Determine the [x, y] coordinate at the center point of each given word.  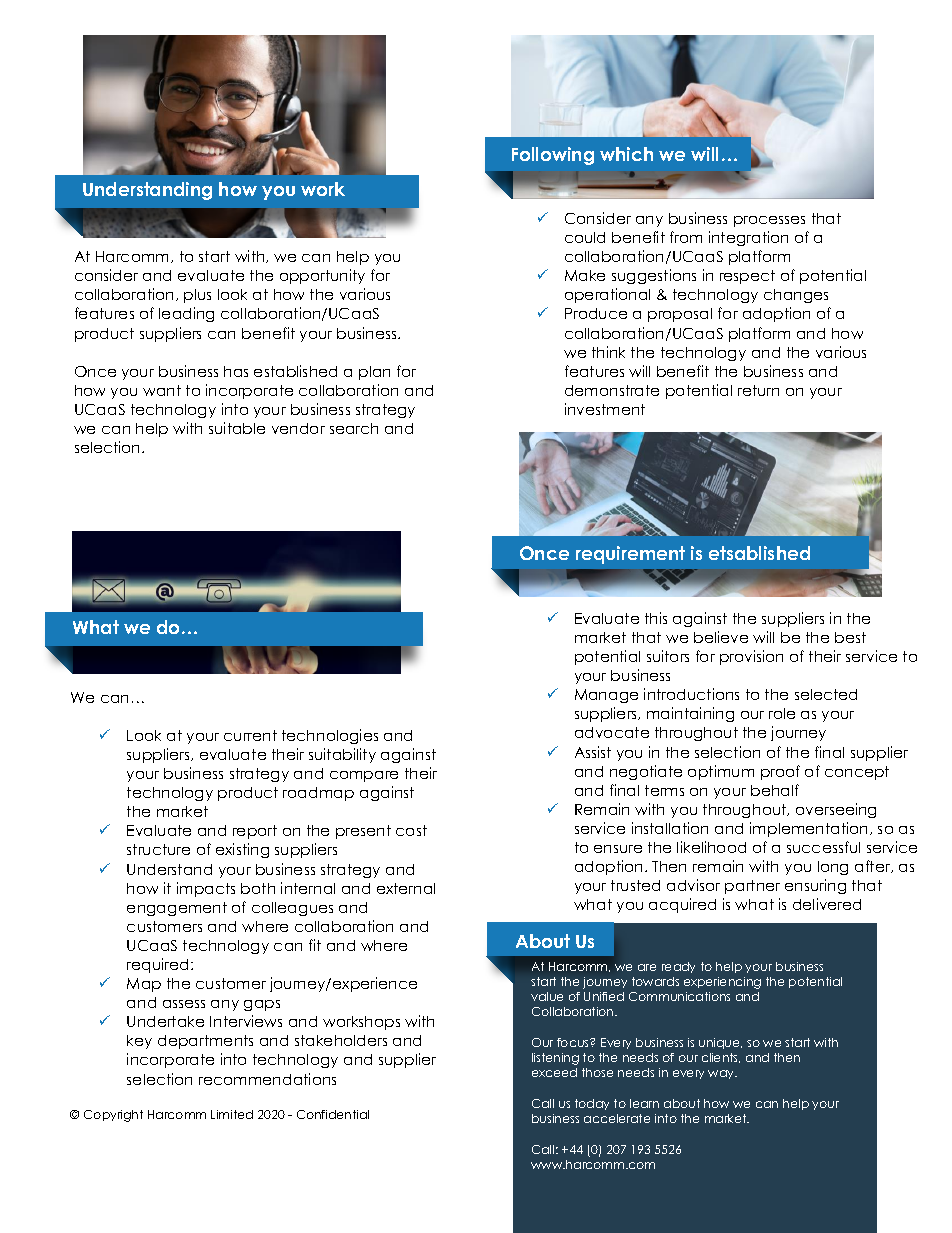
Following [553, 156]
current [250, 735]
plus [197, 296]
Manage [606, 696]
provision [751, 657]
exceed [554, 1072]
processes [769, 221]
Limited [232, 1114]
